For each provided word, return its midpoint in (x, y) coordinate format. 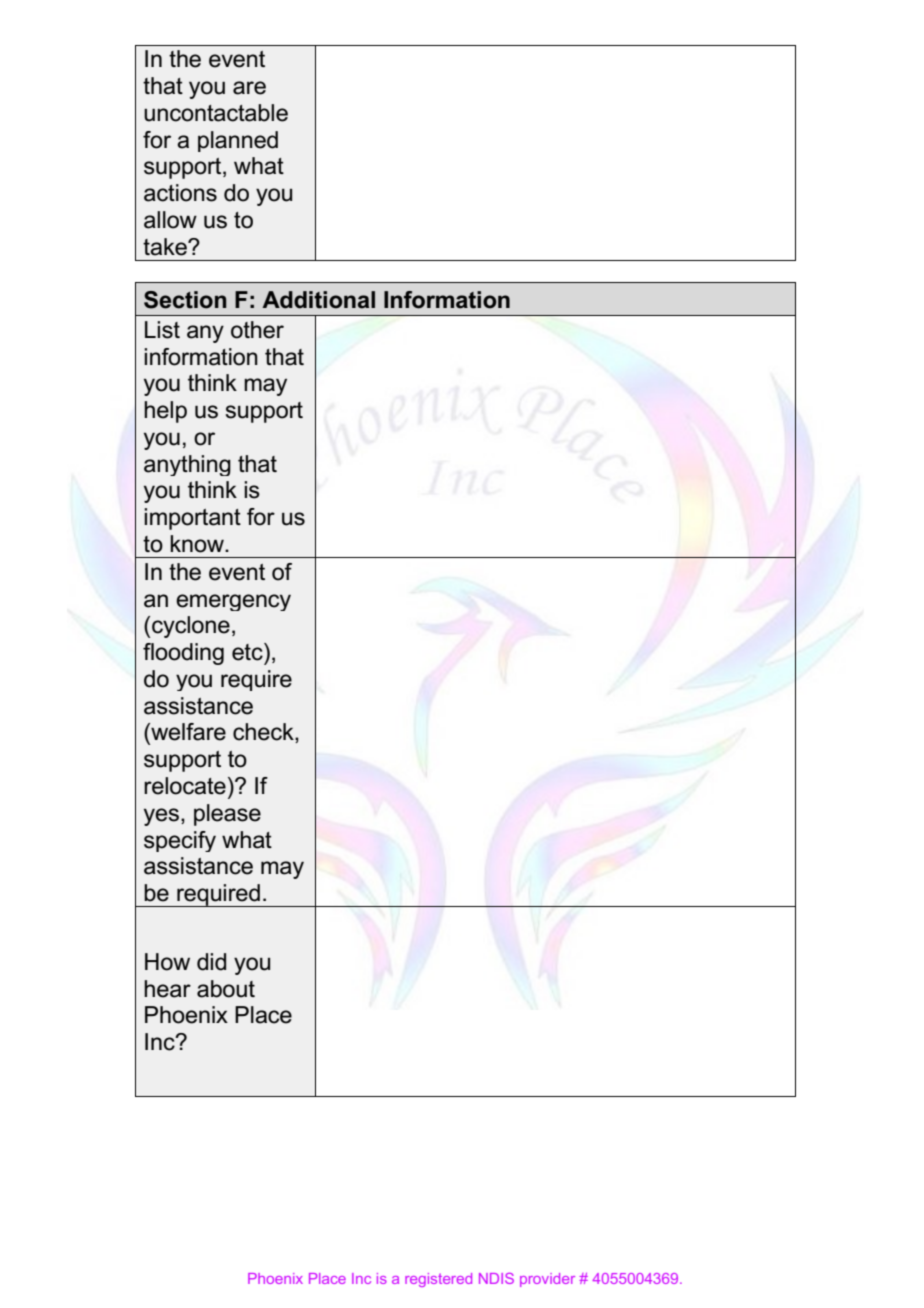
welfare (187, 732)
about (226, 989)
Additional (318, 300)
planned (238, 141)
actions (180, 193)
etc (248, 652)
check (264, 733)
